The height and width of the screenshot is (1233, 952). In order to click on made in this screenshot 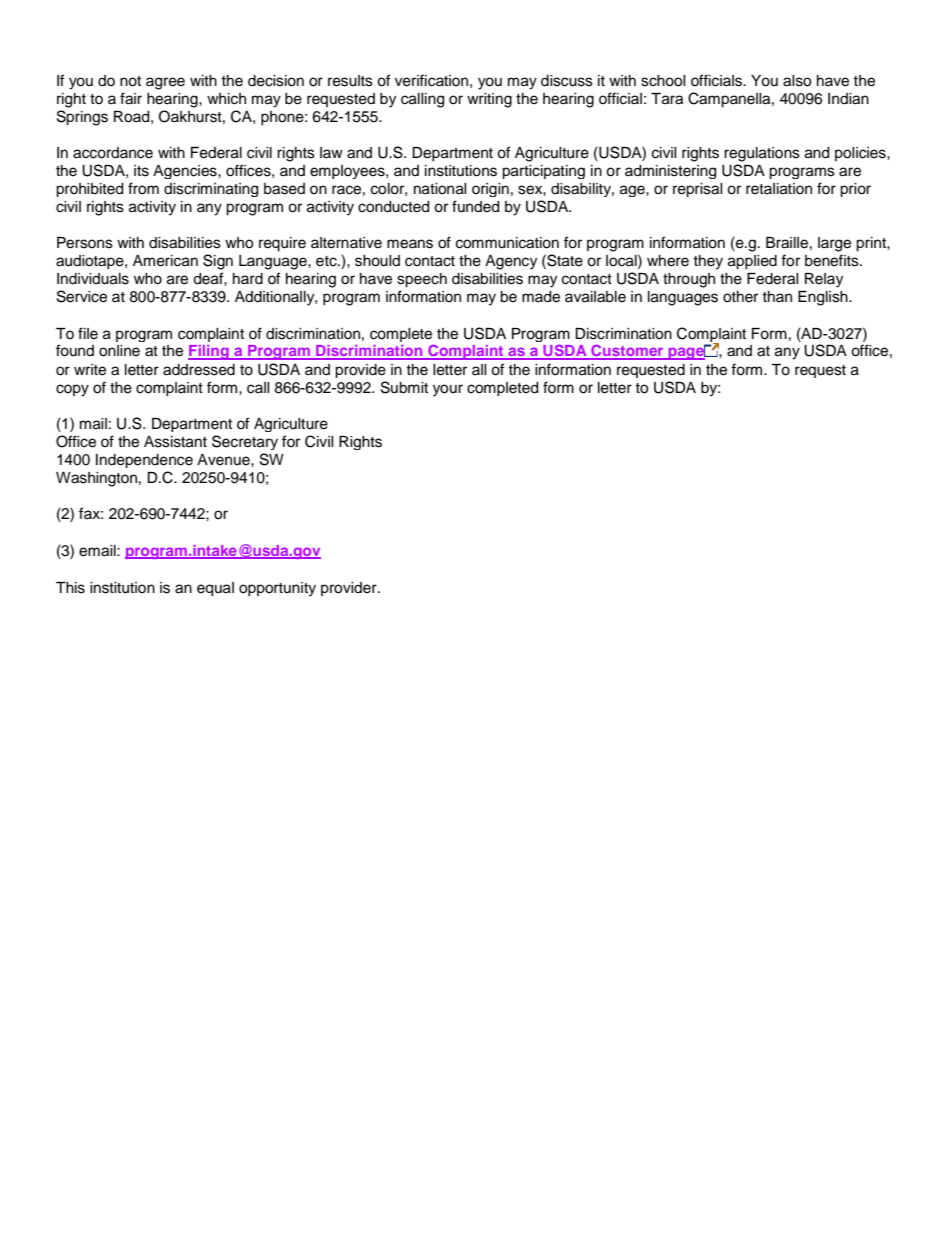, I will do `click(541, 297)`.
